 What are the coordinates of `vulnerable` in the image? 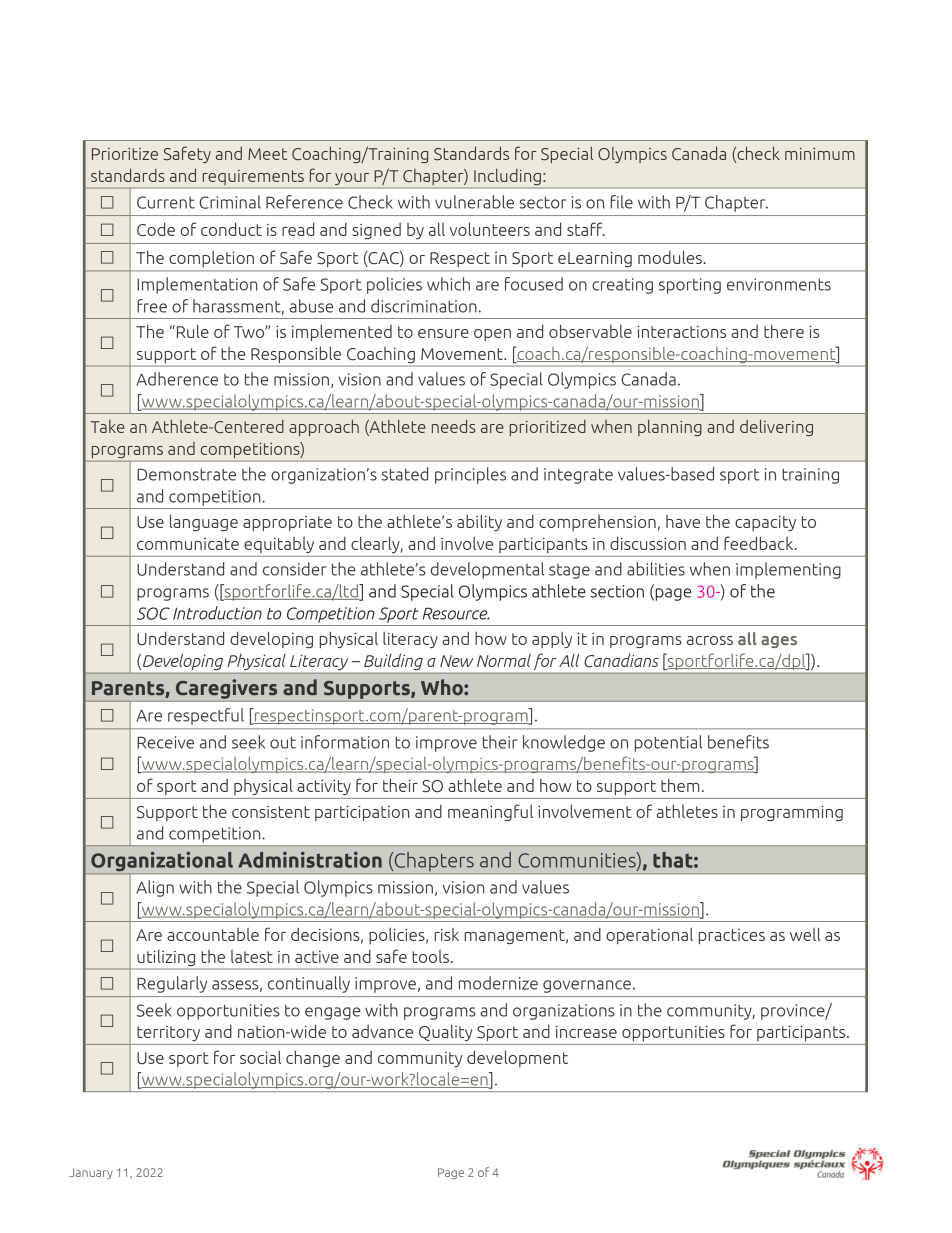 It's located at (474, 202).
